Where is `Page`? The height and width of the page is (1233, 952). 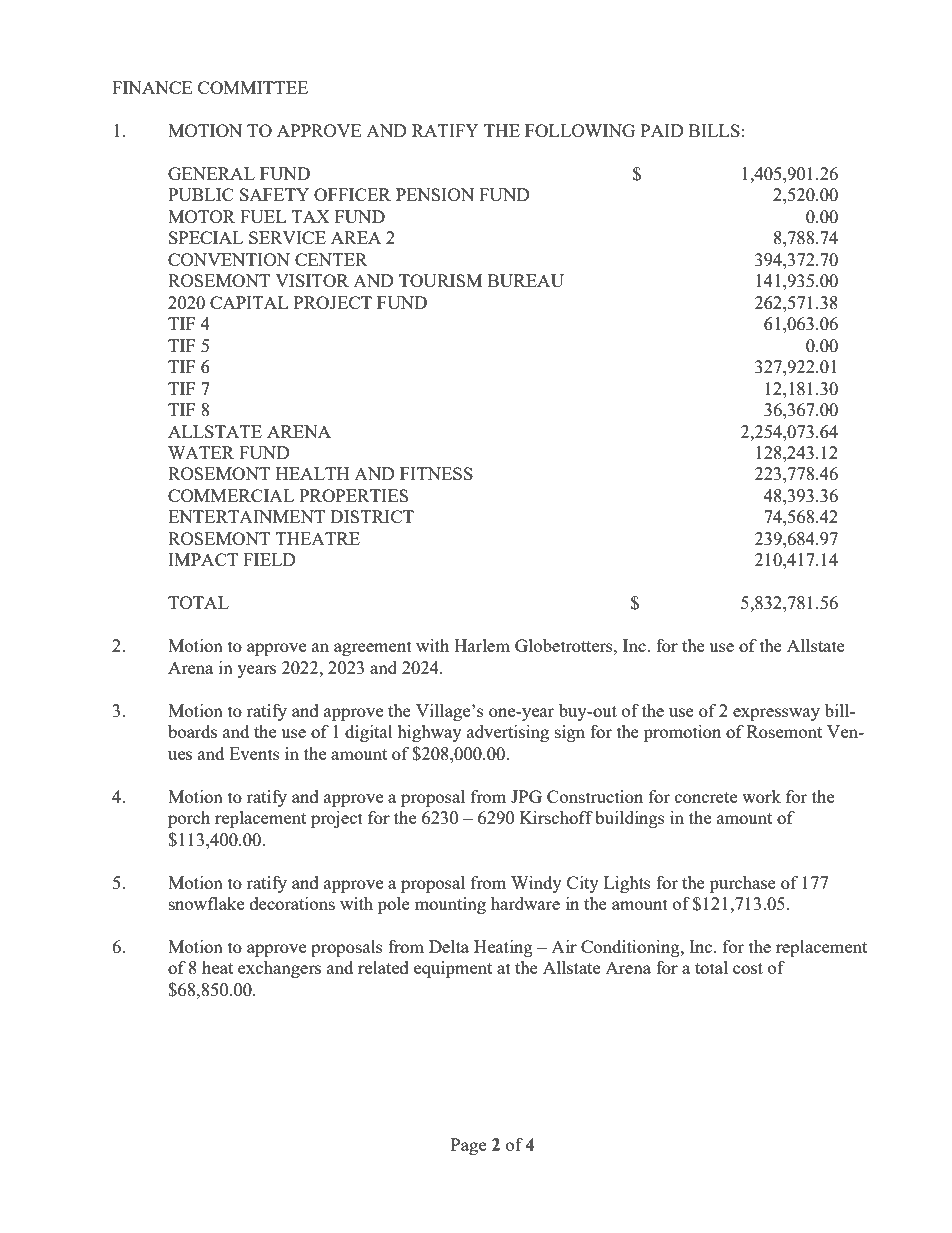
Page is located at coordinates (468, 1146).
